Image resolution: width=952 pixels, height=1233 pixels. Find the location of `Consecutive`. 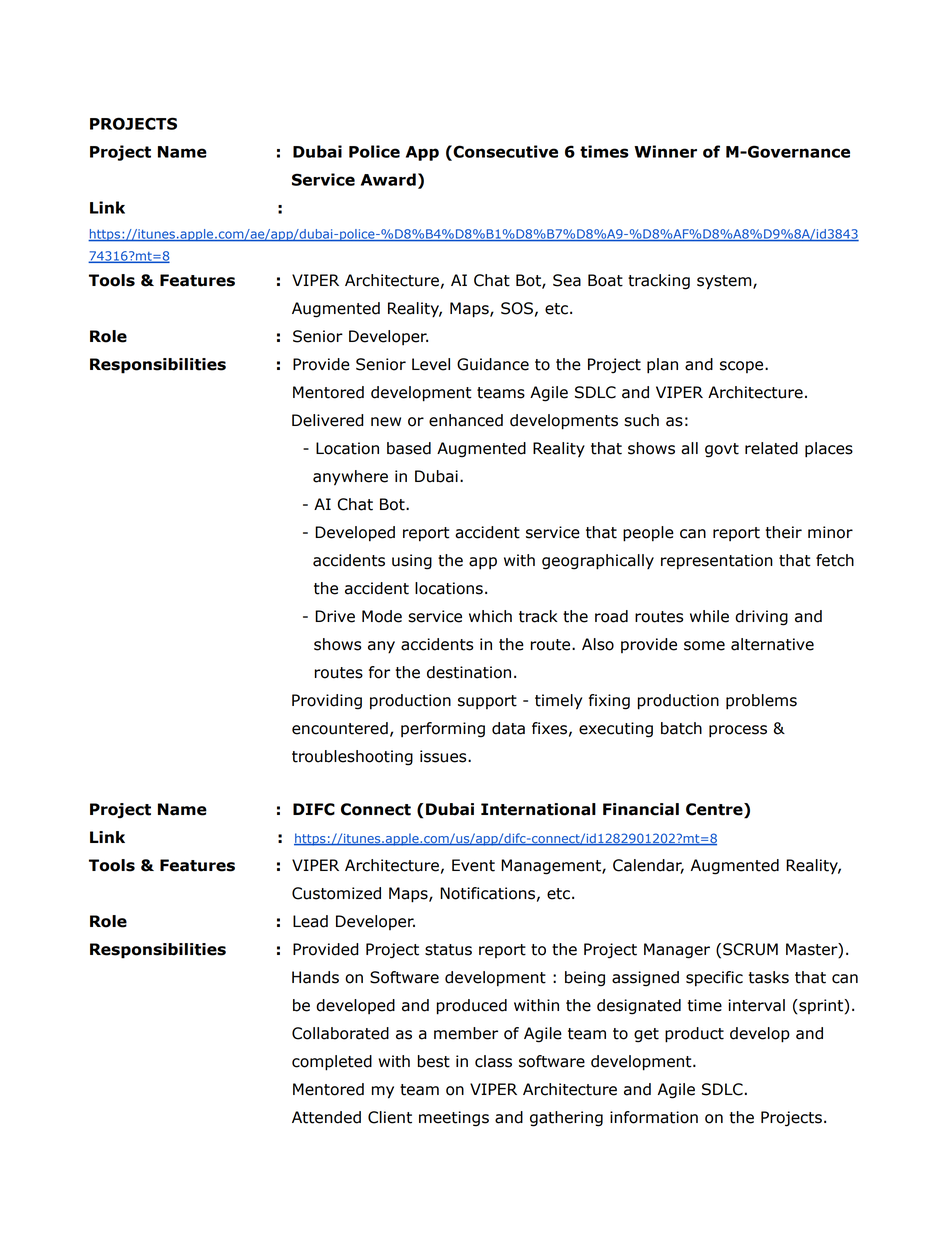

Consecutive is located at coordinates (504, 151).
